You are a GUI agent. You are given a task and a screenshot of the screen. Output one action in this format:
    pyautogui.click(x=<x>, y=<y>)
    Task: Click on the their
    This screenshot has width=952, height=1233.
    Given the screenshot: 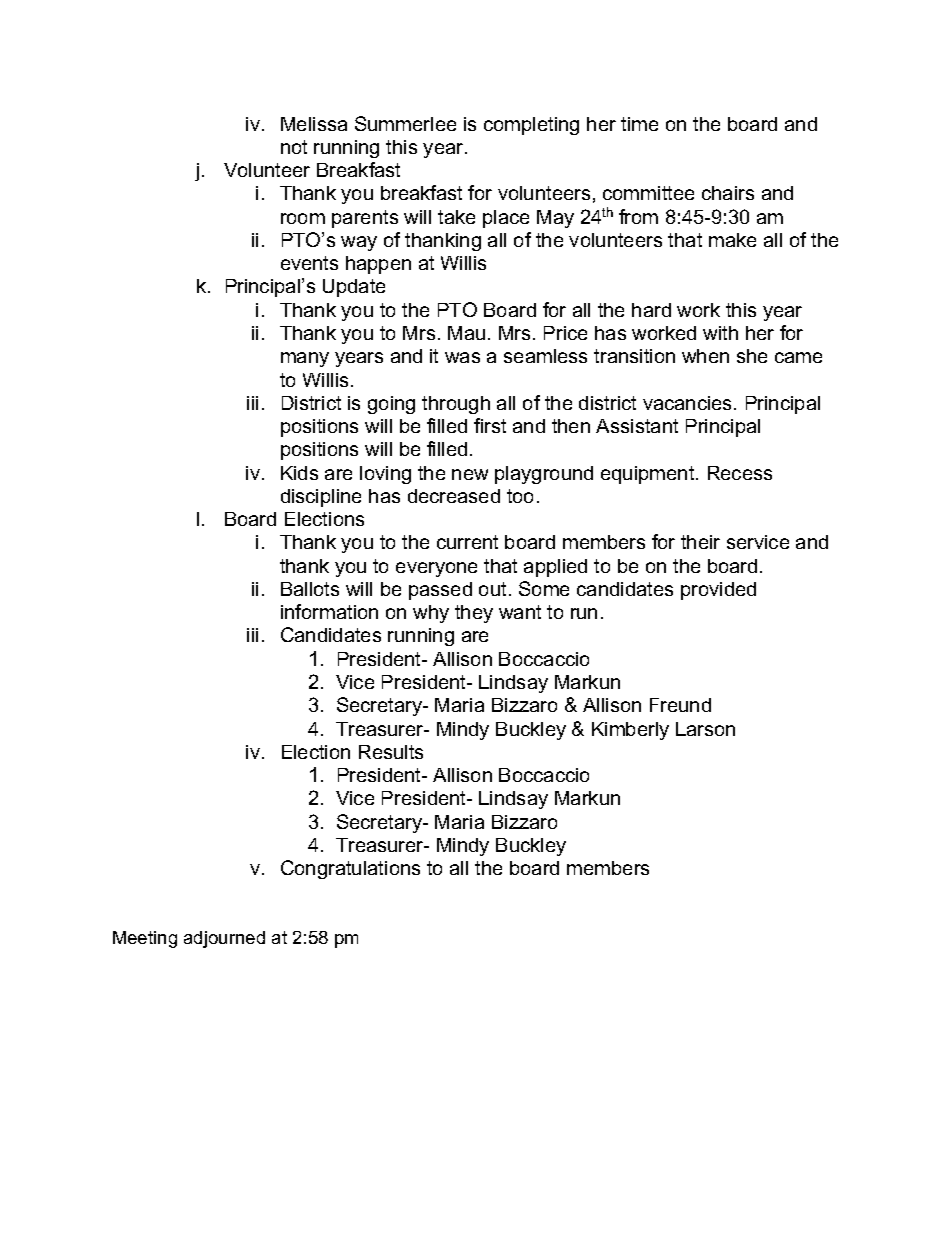 What is the action you would take?
    pyautogui.click(x=700, y=542)
